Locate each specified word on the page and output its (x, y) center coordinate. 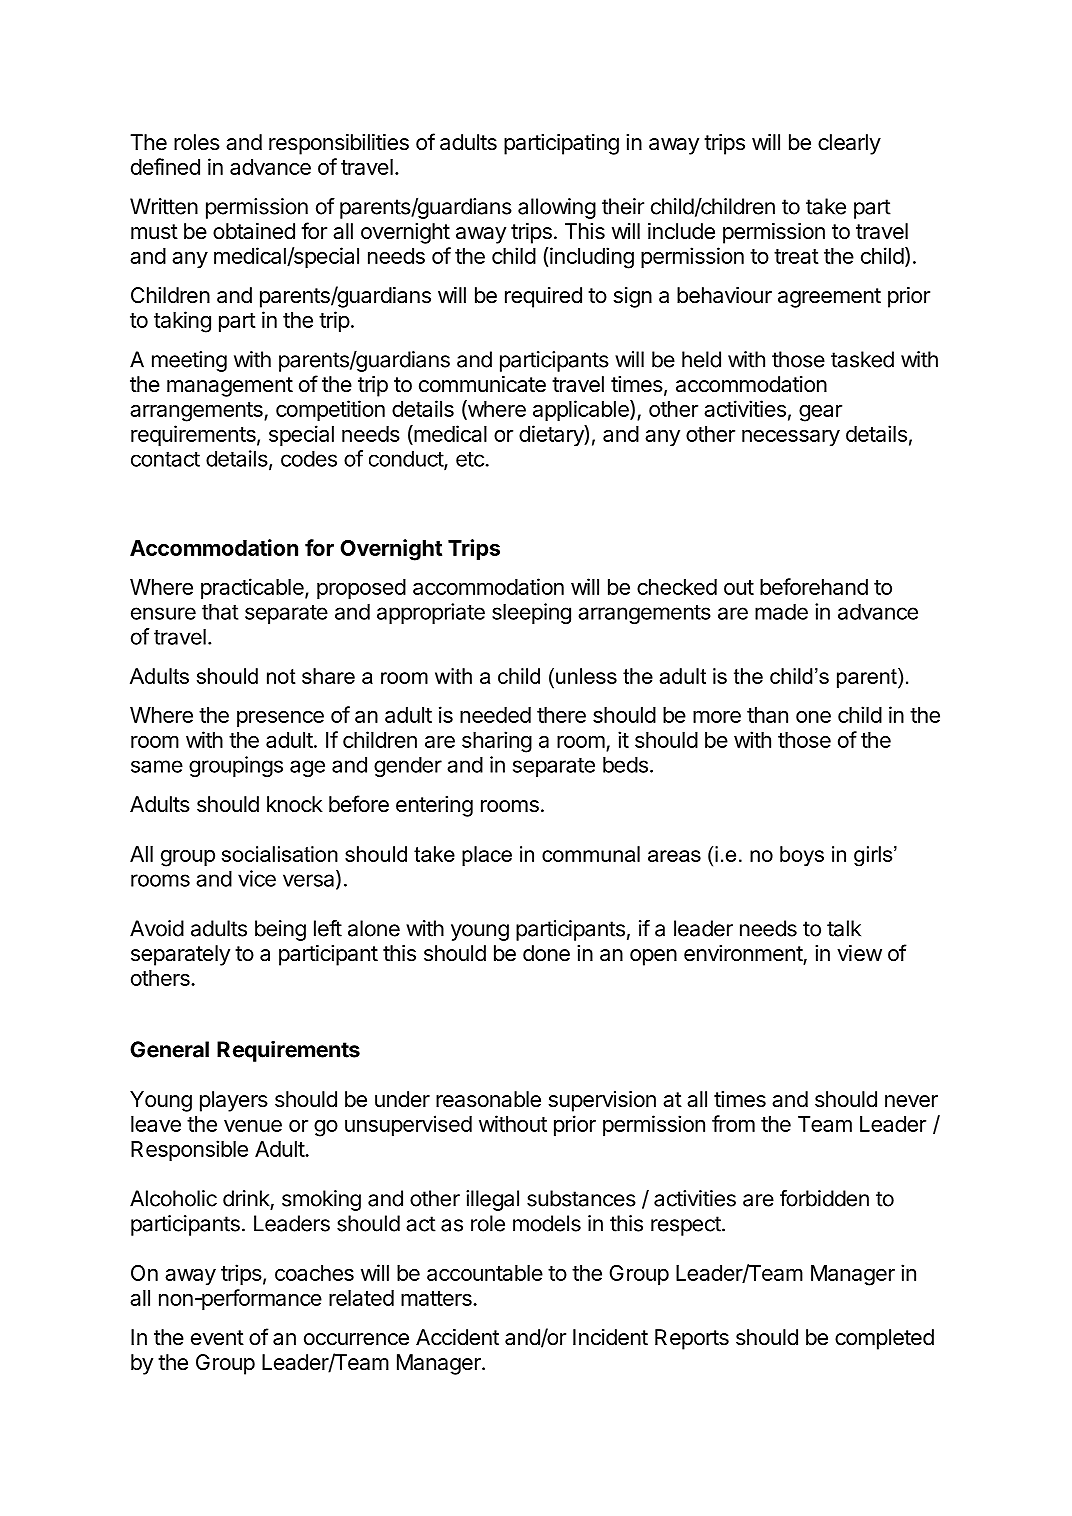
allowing (557, 208)
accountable (485, 1273)
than (767, 715)
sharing (497, 742)
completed (884, 1339)
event (217, 1338)
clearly (849, 144)
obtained (254, 231)
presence (280, 718)
